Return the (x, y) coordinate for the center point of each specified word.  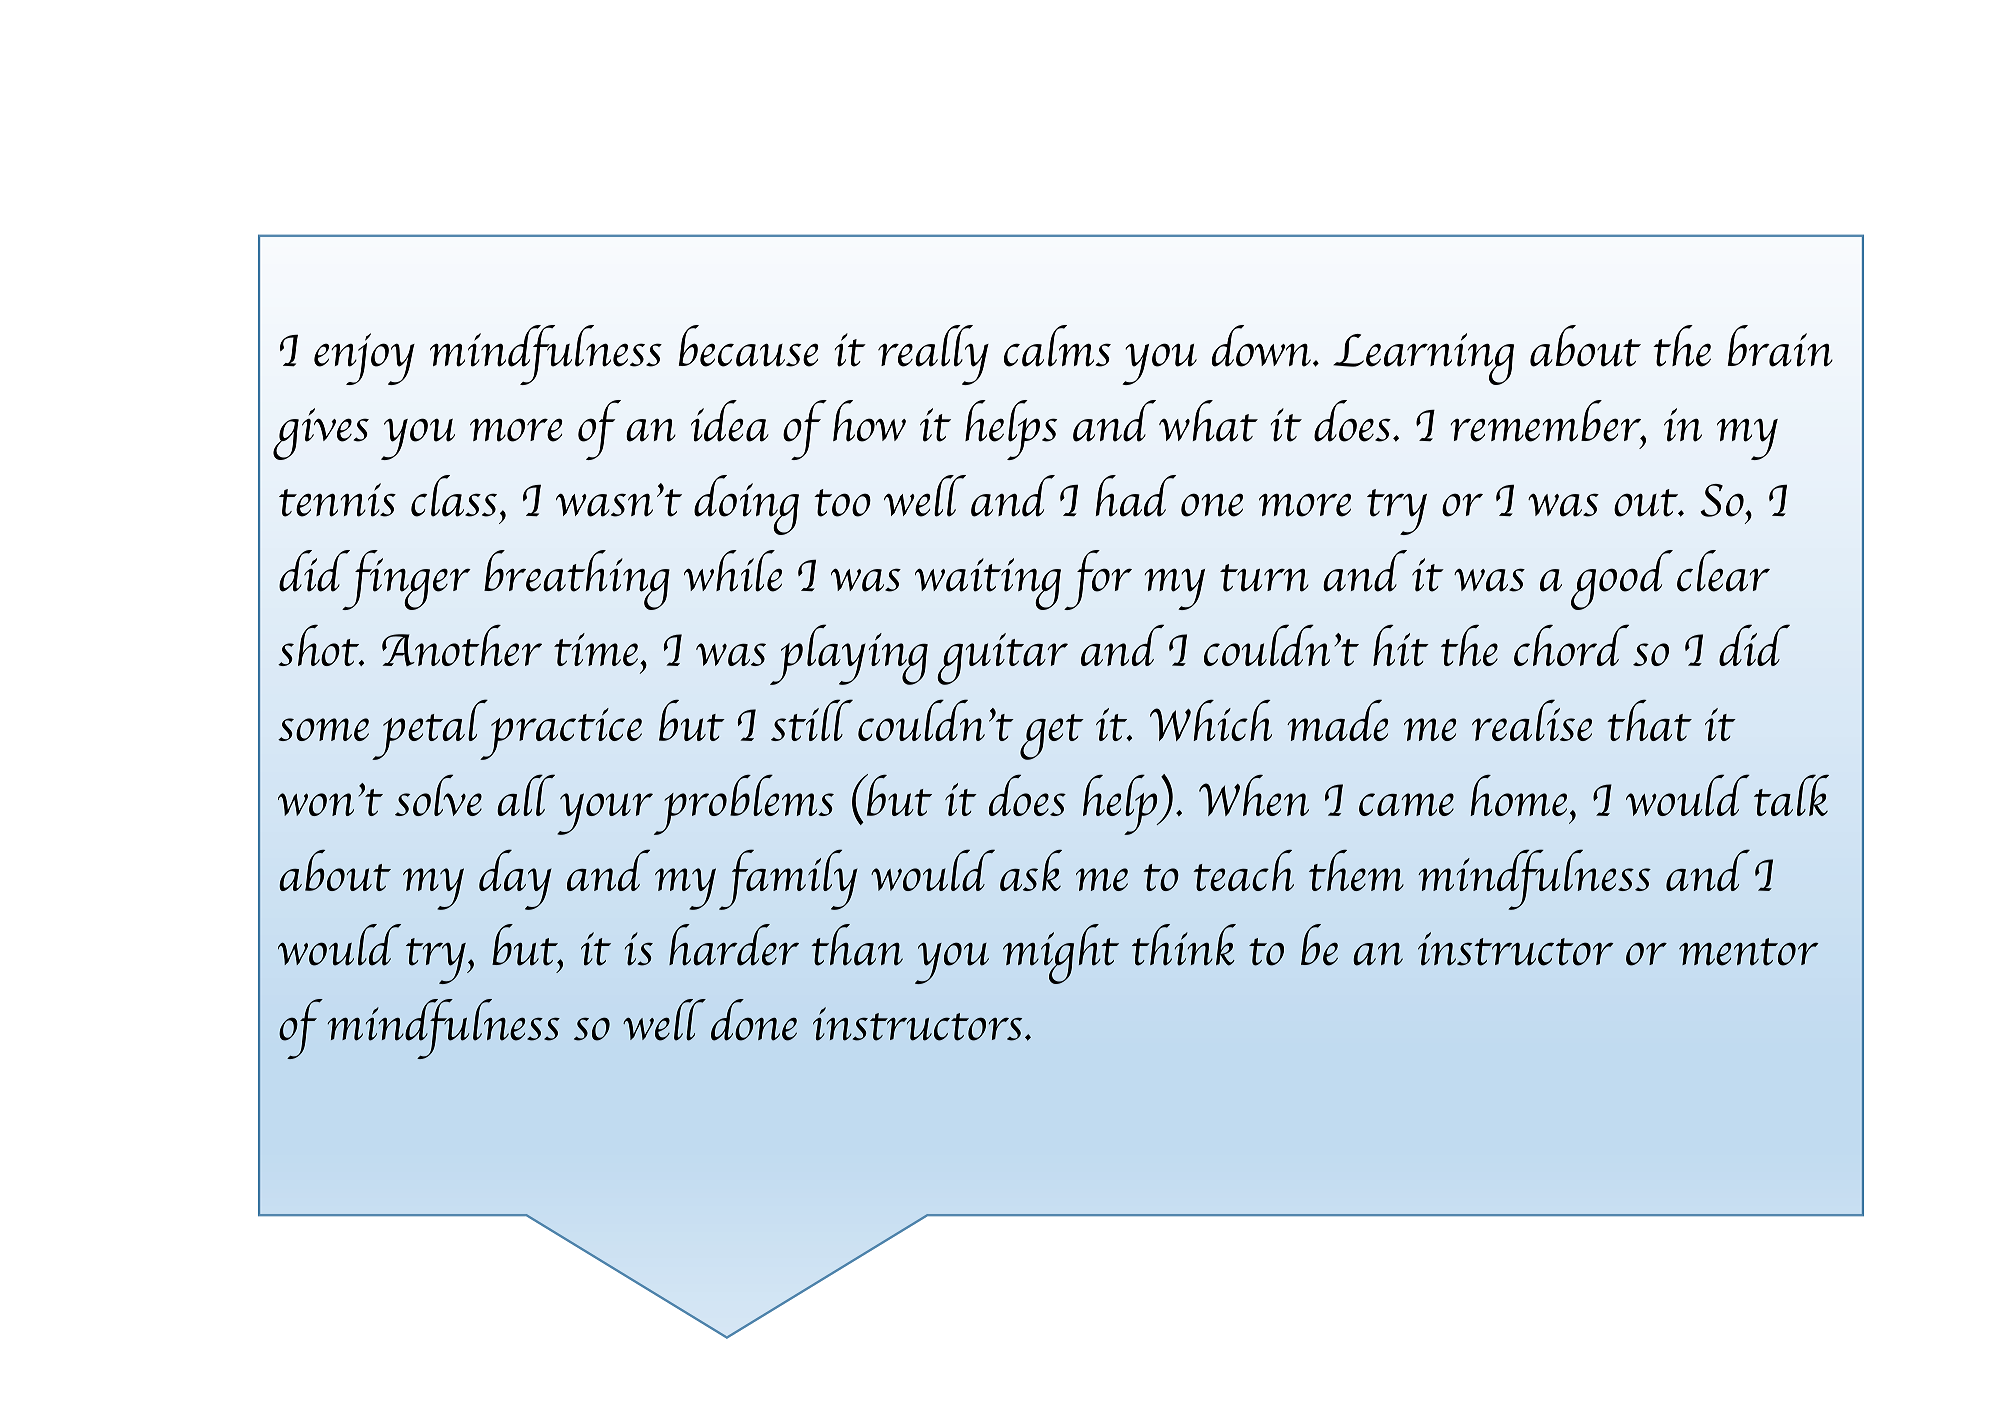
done (754, 1020)
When (1254, 795)
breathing (577, 580)
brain (1780, 346)
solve (438, 795)
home (1518, 795)
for (1098, 580)
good (1622, 580)
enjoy (364, 359)
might (1061, 954)
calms (1057, 346)
